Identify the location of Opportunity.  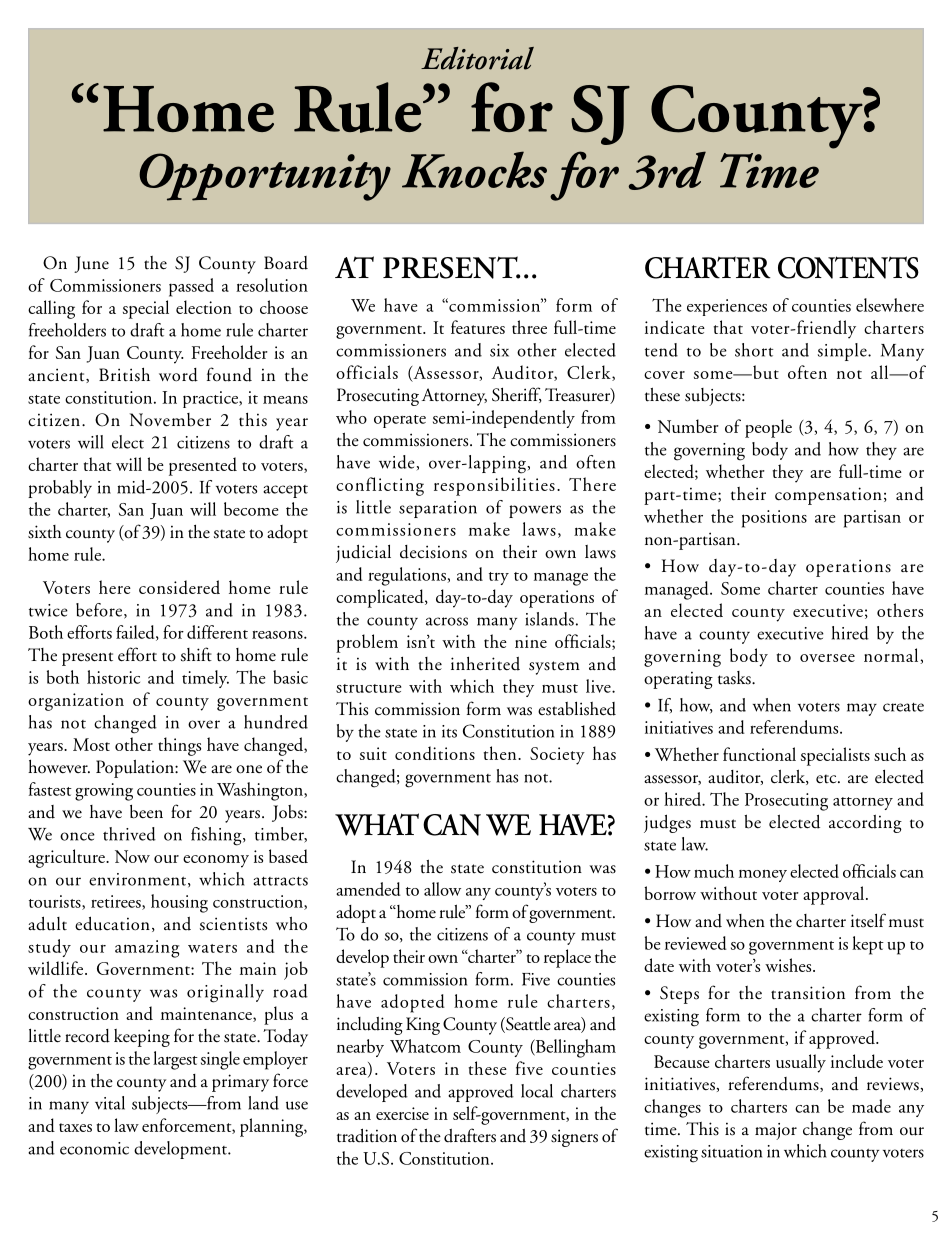
(265, 177).
